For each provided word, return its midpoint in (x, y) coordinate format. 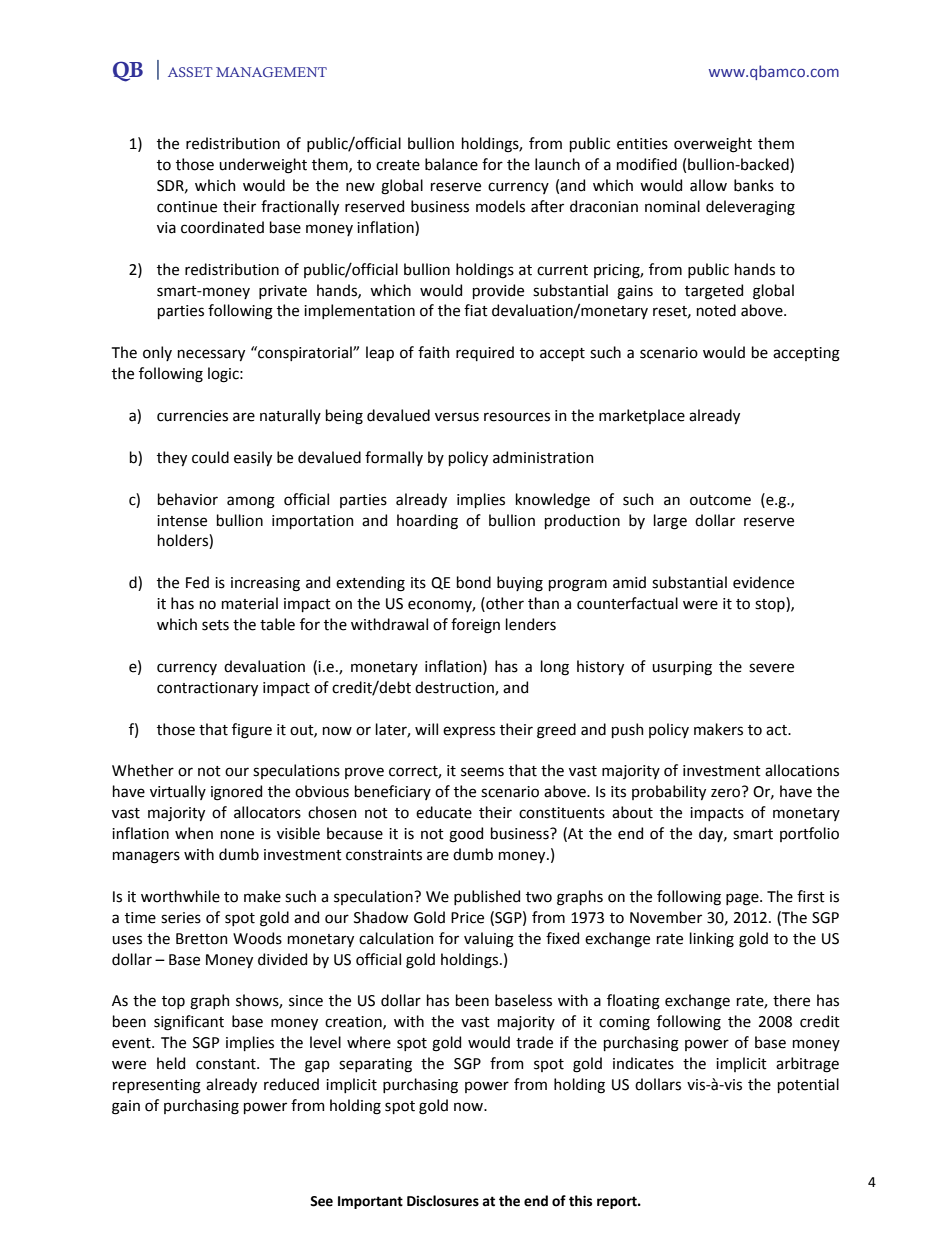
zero (727, 792)
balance (451, 164)
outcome (720, 500)
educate (444, 812)
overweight (713, 145)
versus (457, 417)
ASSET (190, 72)
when (194, 833)
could (210, 457)
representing (157, 1086)
